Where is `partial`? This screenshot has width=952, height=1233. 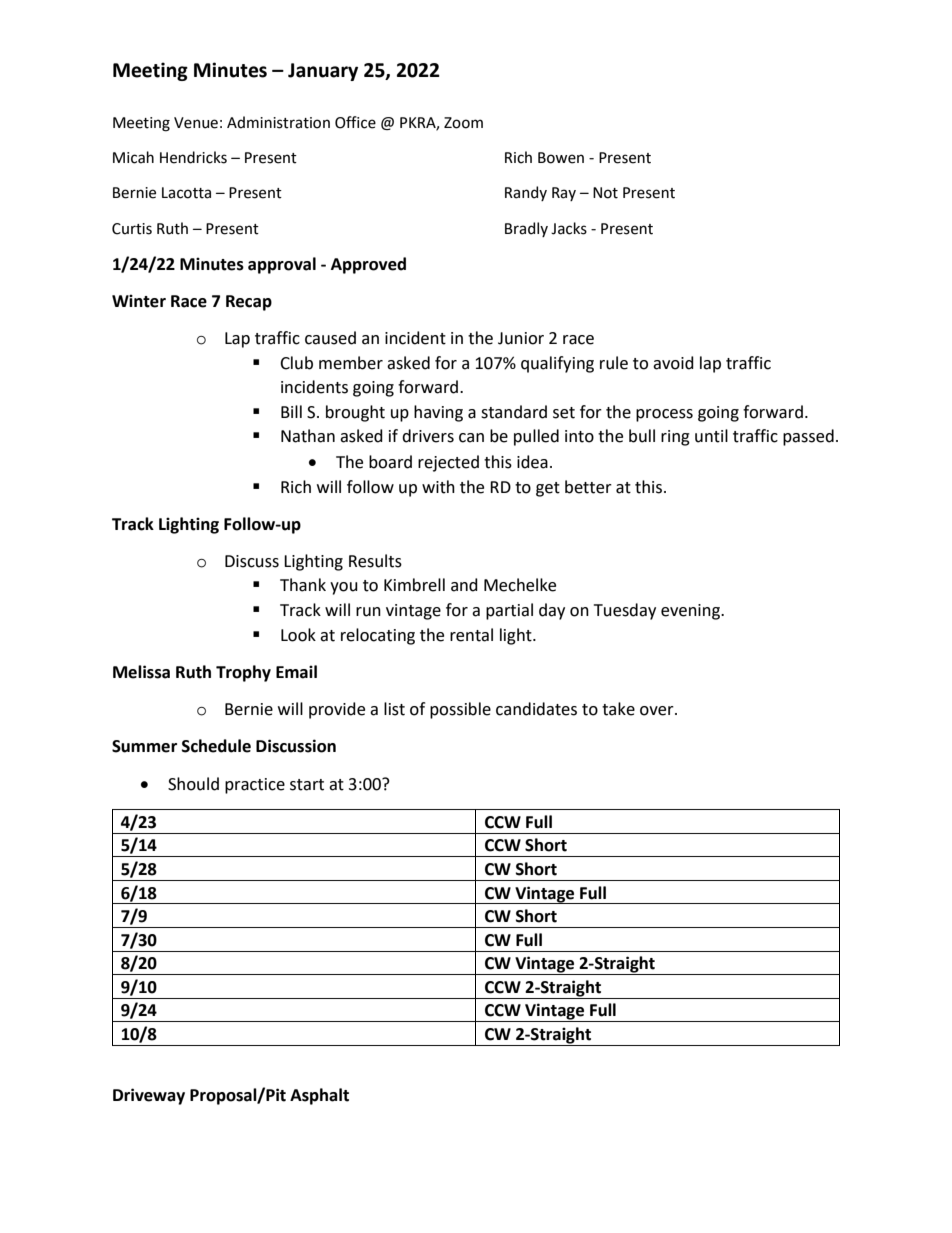
partial is located at coordinates (509, 611).
